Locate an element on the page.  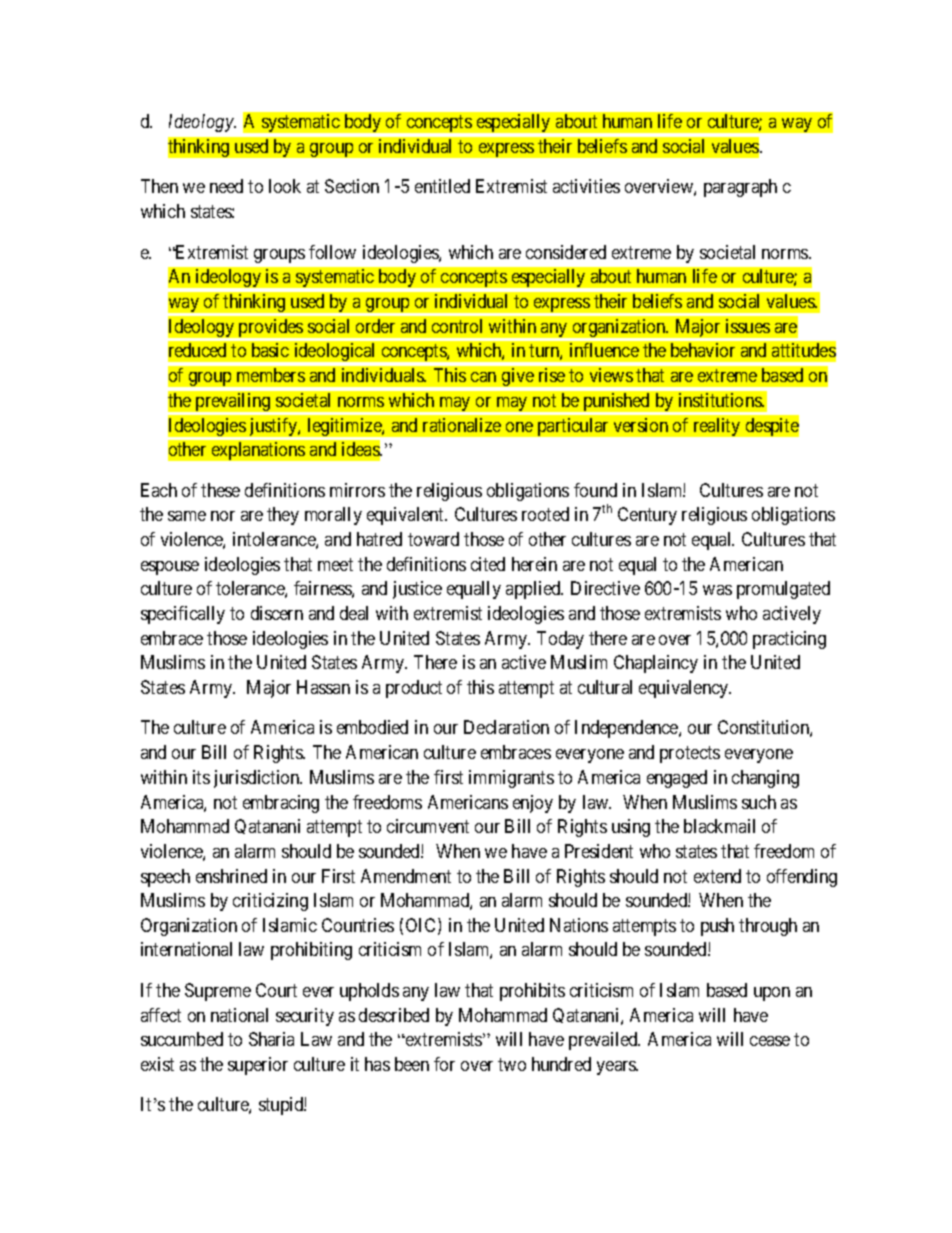
was is located at coordinates (717, 590).
